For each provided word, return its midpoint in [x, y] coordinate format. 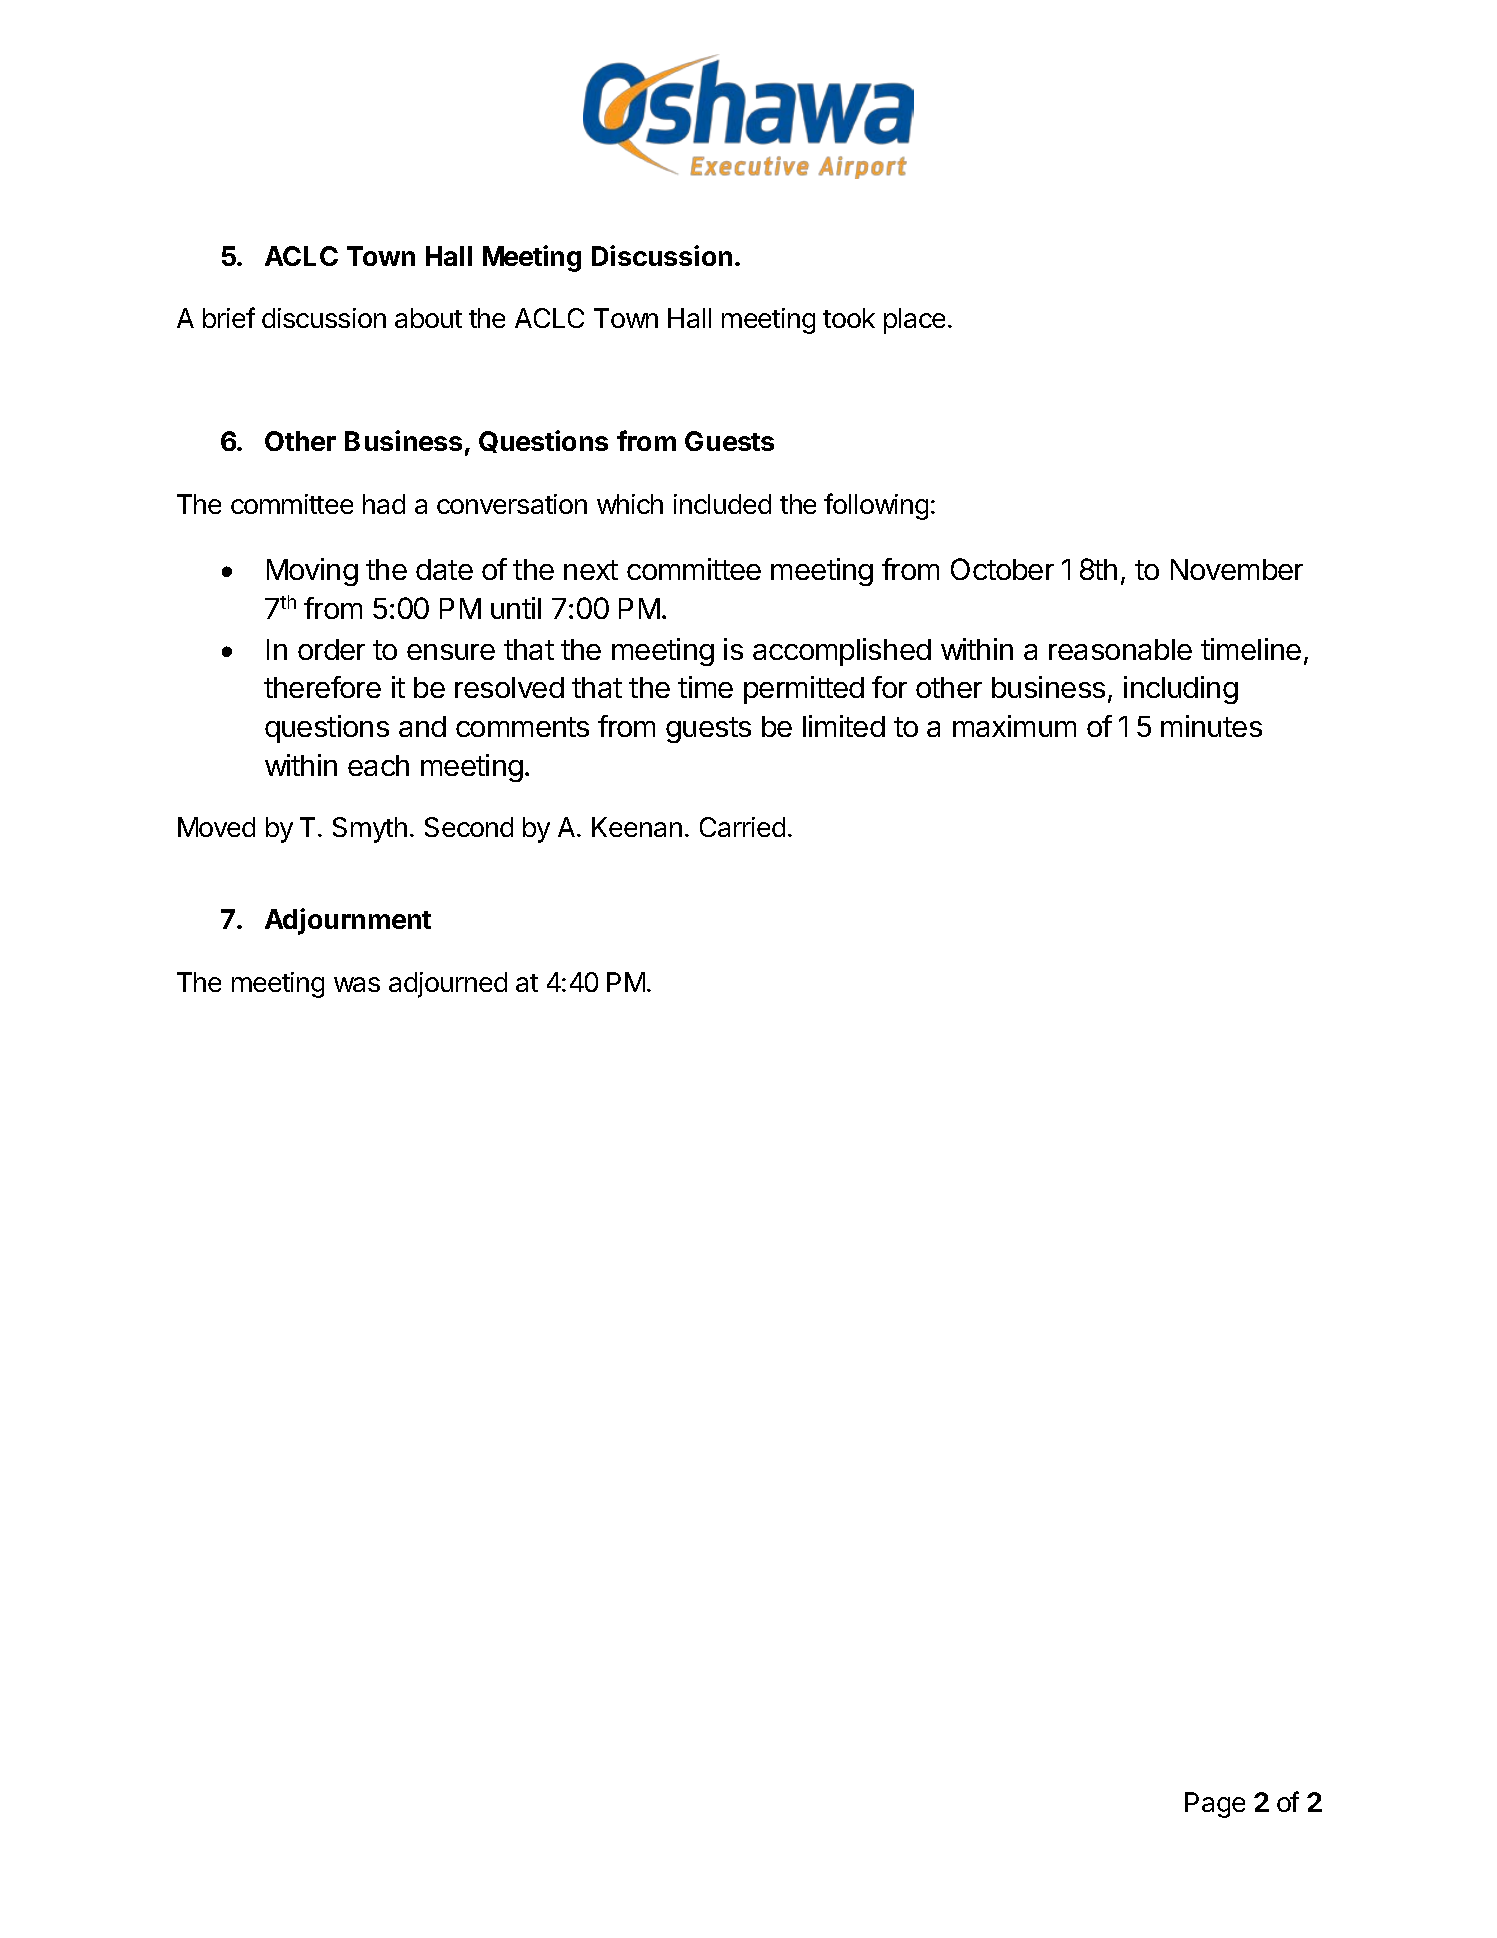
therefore [322, 687]
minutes [1211, 726]
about [428, 318]
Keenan [637, 827]
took [849, 318]
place [914, 321]
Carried [742, 827]
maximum [1014, 726]
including [1181, 690]
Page [1215, 1805]
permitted [804, 690]
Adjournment [348, 921]
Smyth [370, 830]
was [357, 984]
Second [469, 827]
